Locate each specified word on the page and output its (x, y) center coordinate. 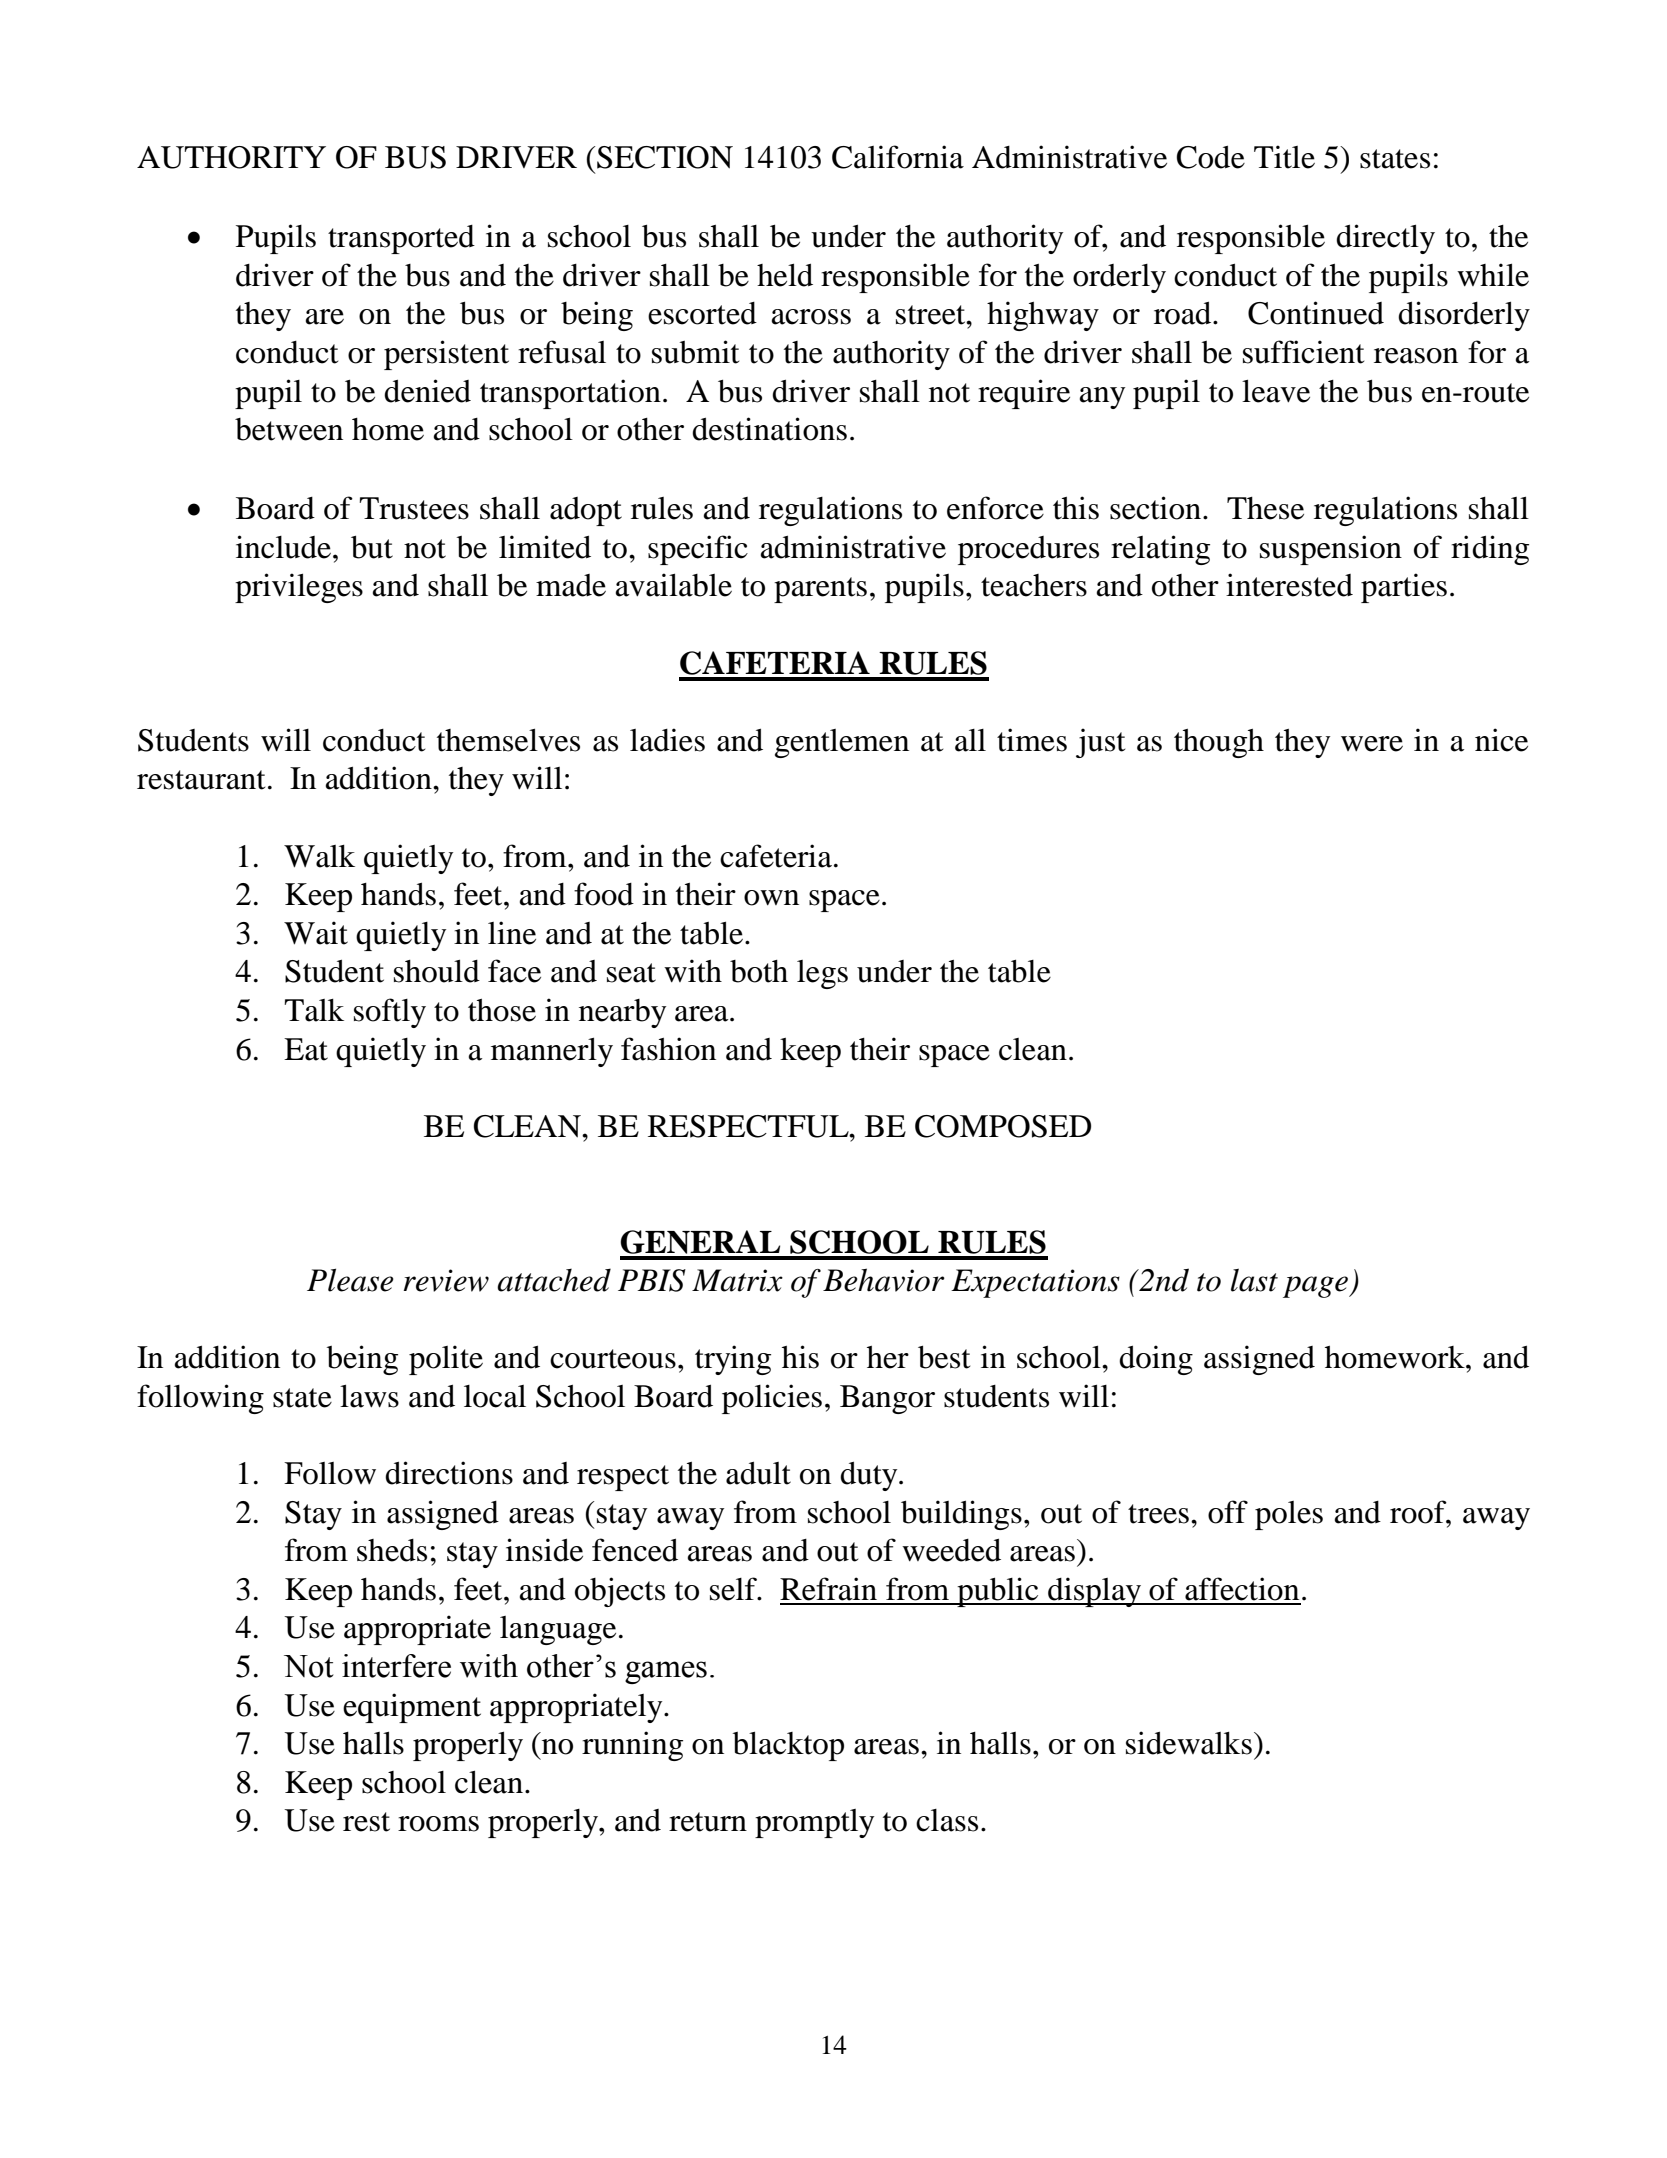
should (437, 971)
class (947, 1820)
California (898, 157)
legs (822, 974)
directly (1385, 239)
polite (446, 1360)
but (372, 547)
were (1372, 744)
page (1316, 1287)
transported (401, 239)
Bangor (887, 1399)
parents (820, 590)
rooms (438, 1824)
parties (1404, 588)
